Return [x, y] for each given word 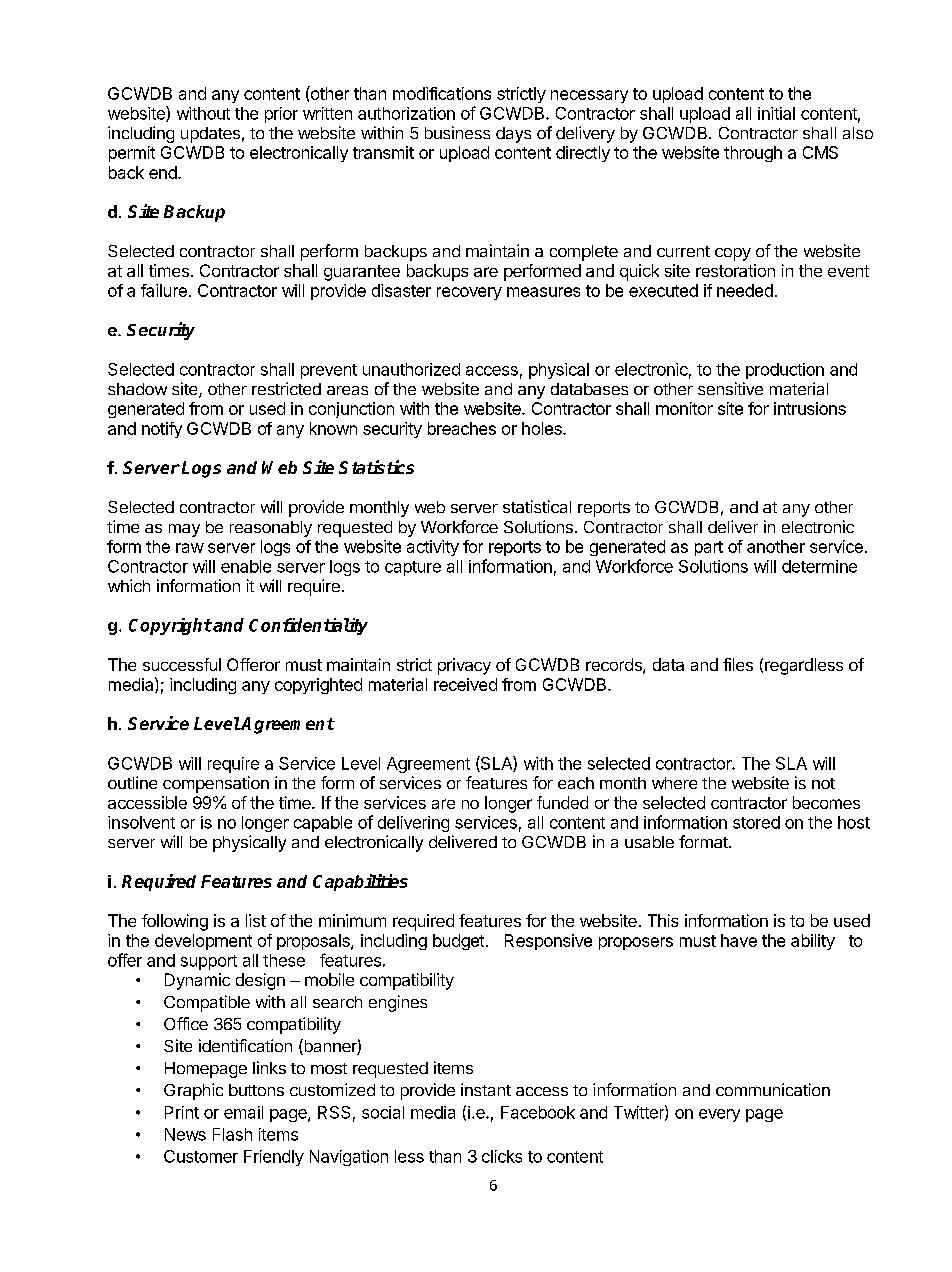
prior [281, 115]
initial [776, 113]
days [513, 135]
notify [162, 430]
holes [543, 428]
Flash [232, 1134]
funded [562, 802]
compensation [216, 784]
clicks [502, 1156]
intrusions [810, 408]
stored [756, 822]
